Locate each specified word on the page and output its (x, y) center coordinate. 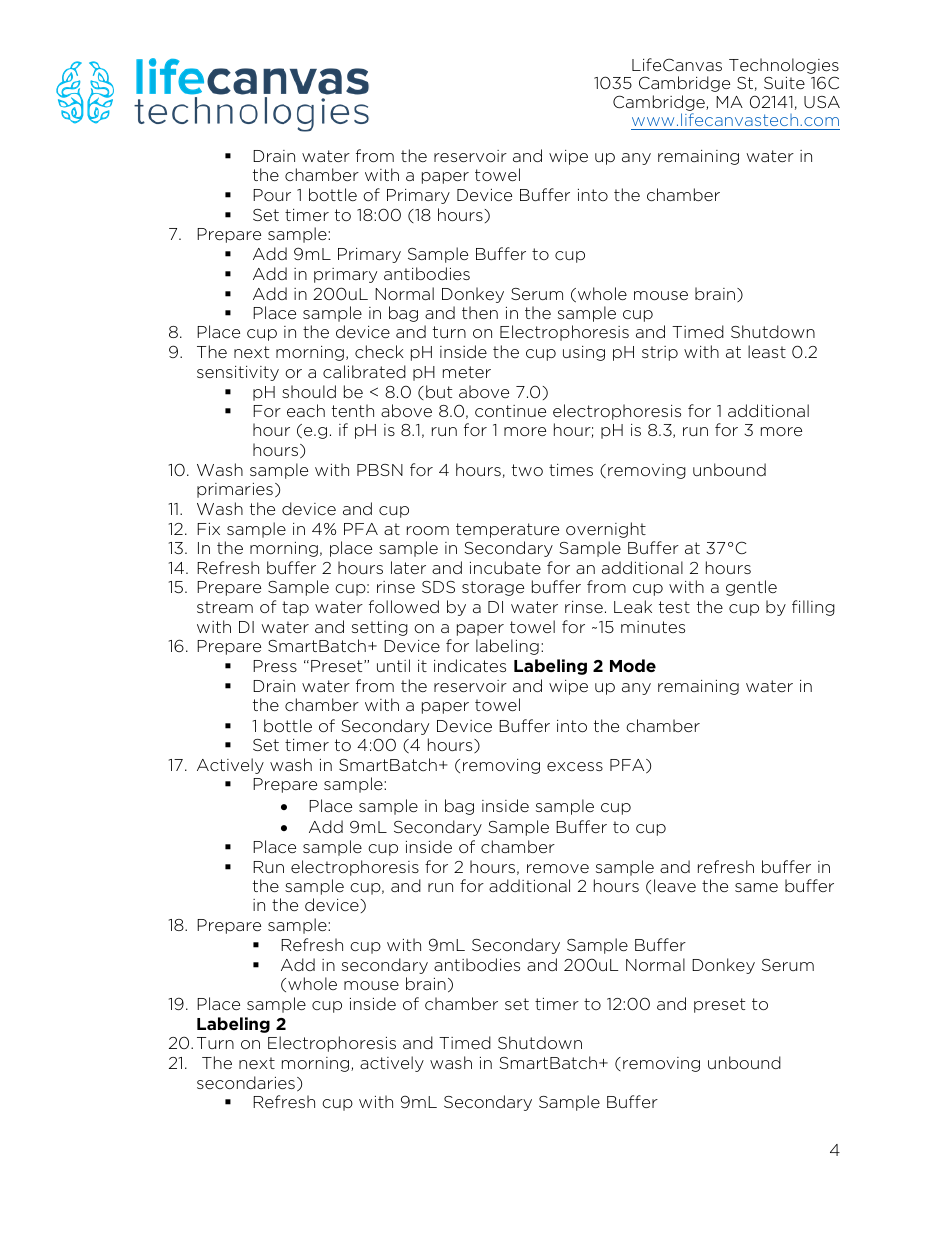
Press (275, 666)
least (767, 351)
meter (467, 372)
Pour (272, 195)
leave (675, 885)
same (756, 887)
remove (558, 868)
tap (295, 608)
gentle (751, 588)
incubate (505, 567)
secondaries (246, 1082)
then (480, 312)
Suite (784, 83)
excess (575, 766)
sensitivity (238, 373)
